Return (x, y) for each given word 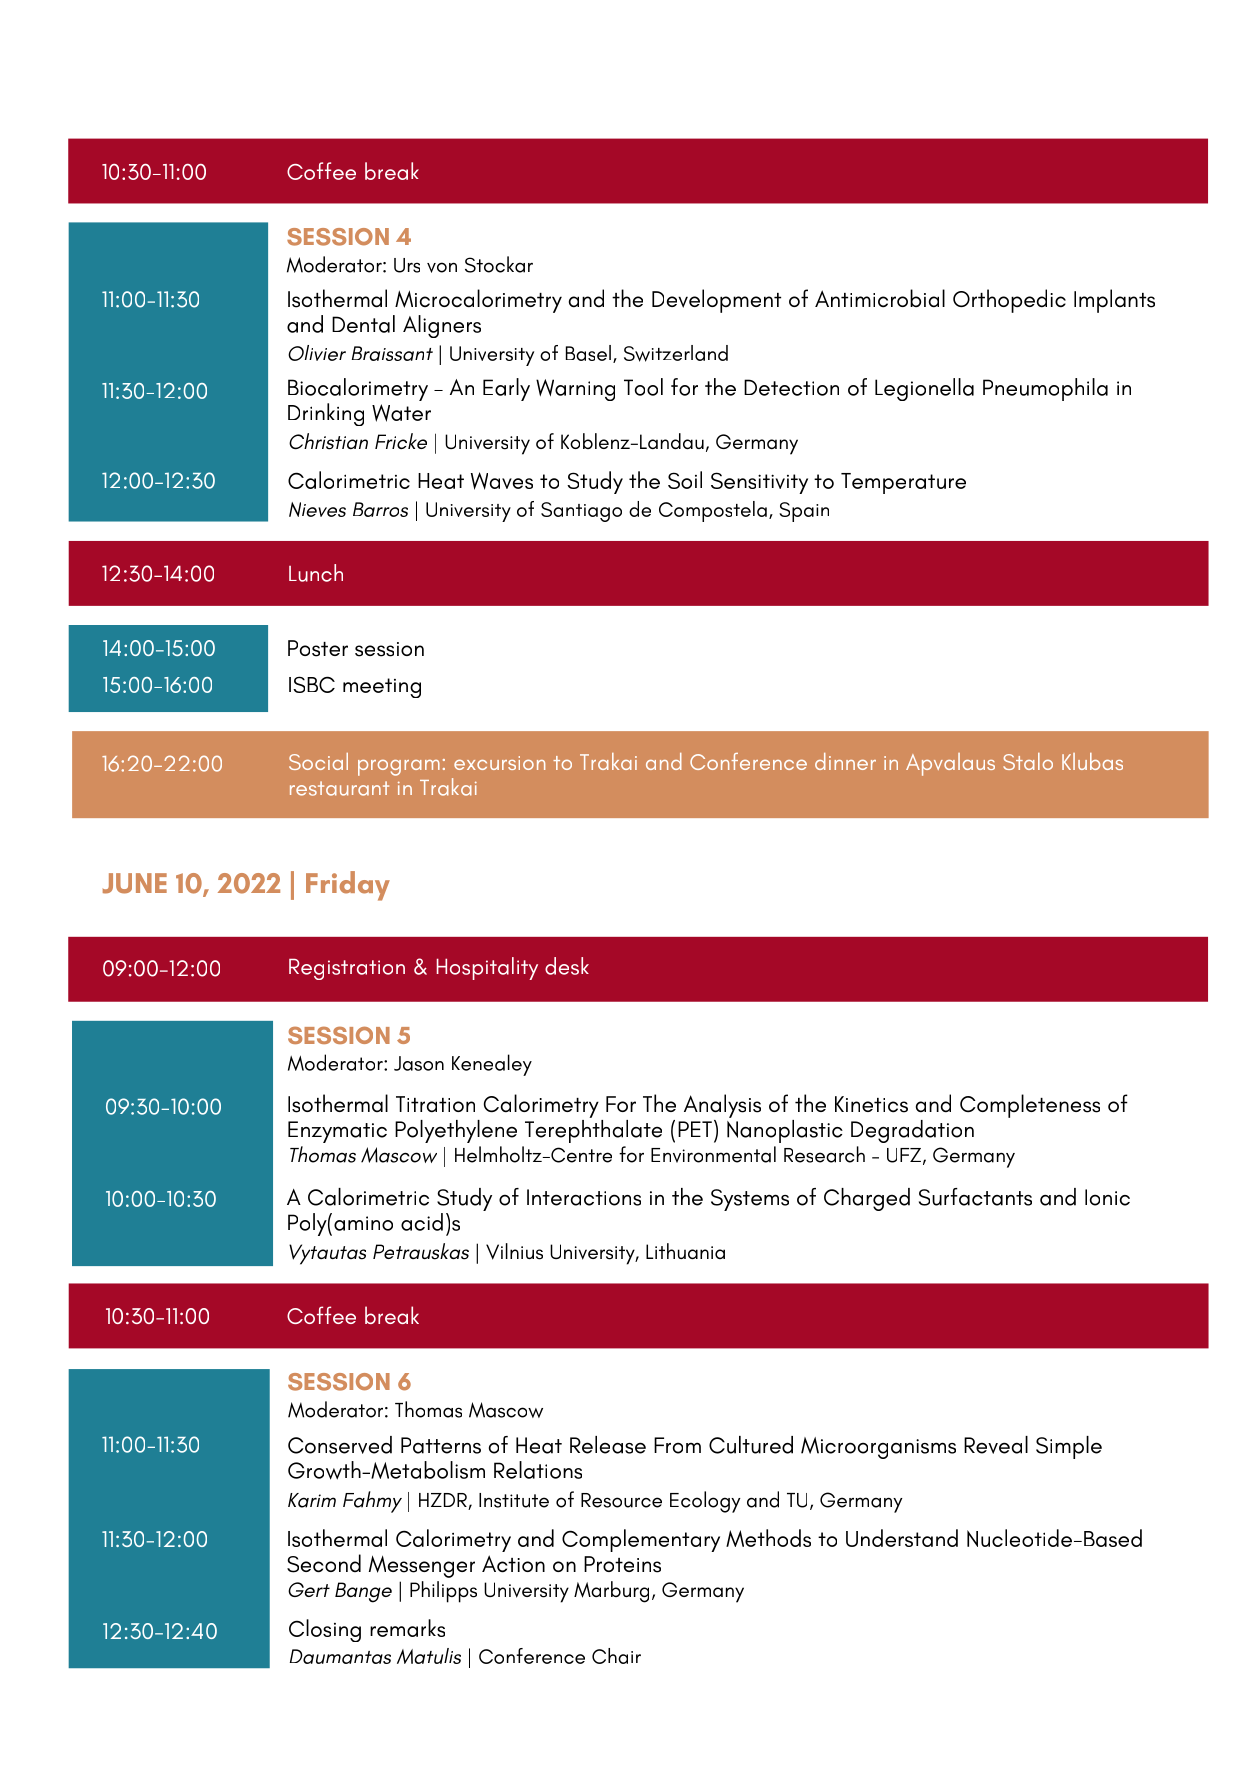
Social (318, 761)
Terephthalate (593, 1130)
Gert (309, 1589)
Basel (588, 353)
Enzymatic (337, 1132)
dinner (845, 761)
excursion (499, 763)
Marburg (611, 1592)
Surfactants (975, 1197)
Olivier (317, 353)
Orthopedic (1009, 301)
